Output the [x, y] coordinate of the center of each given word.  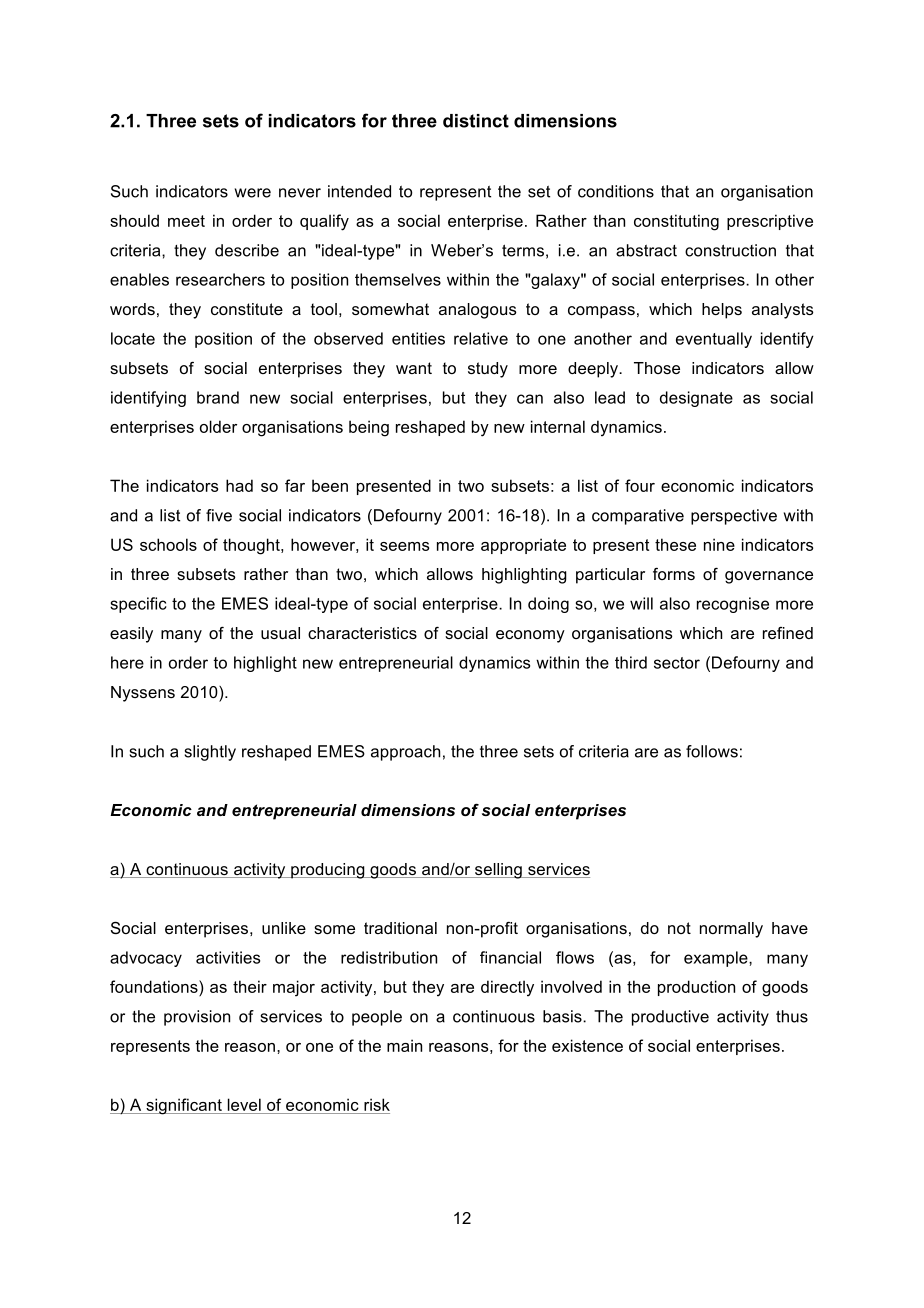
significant [184, 1106]
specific [138, 605]
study [488, 370]
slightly [210, 753]
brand [218, 397]
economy [530, 636]
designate [696, 399]
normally [731, 930]
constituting [676, 222]
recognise [733, 605]
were [253, 193]
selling [498, 871]
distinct [476, 121]
